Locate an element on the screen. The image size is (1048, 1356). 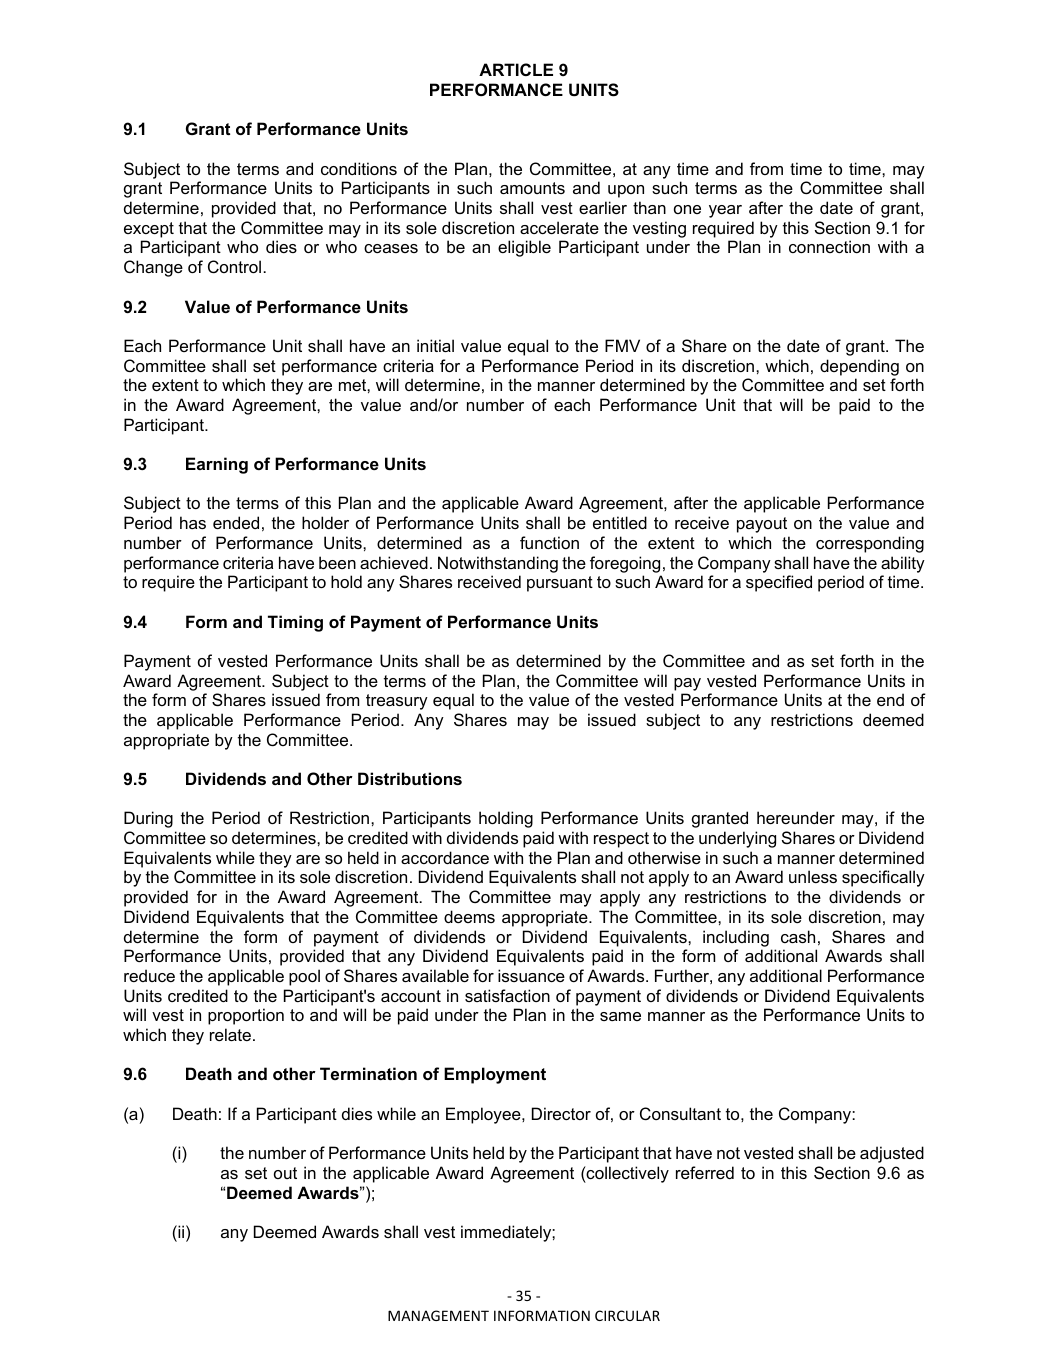
Timing is located at coordinates (295, 623).
